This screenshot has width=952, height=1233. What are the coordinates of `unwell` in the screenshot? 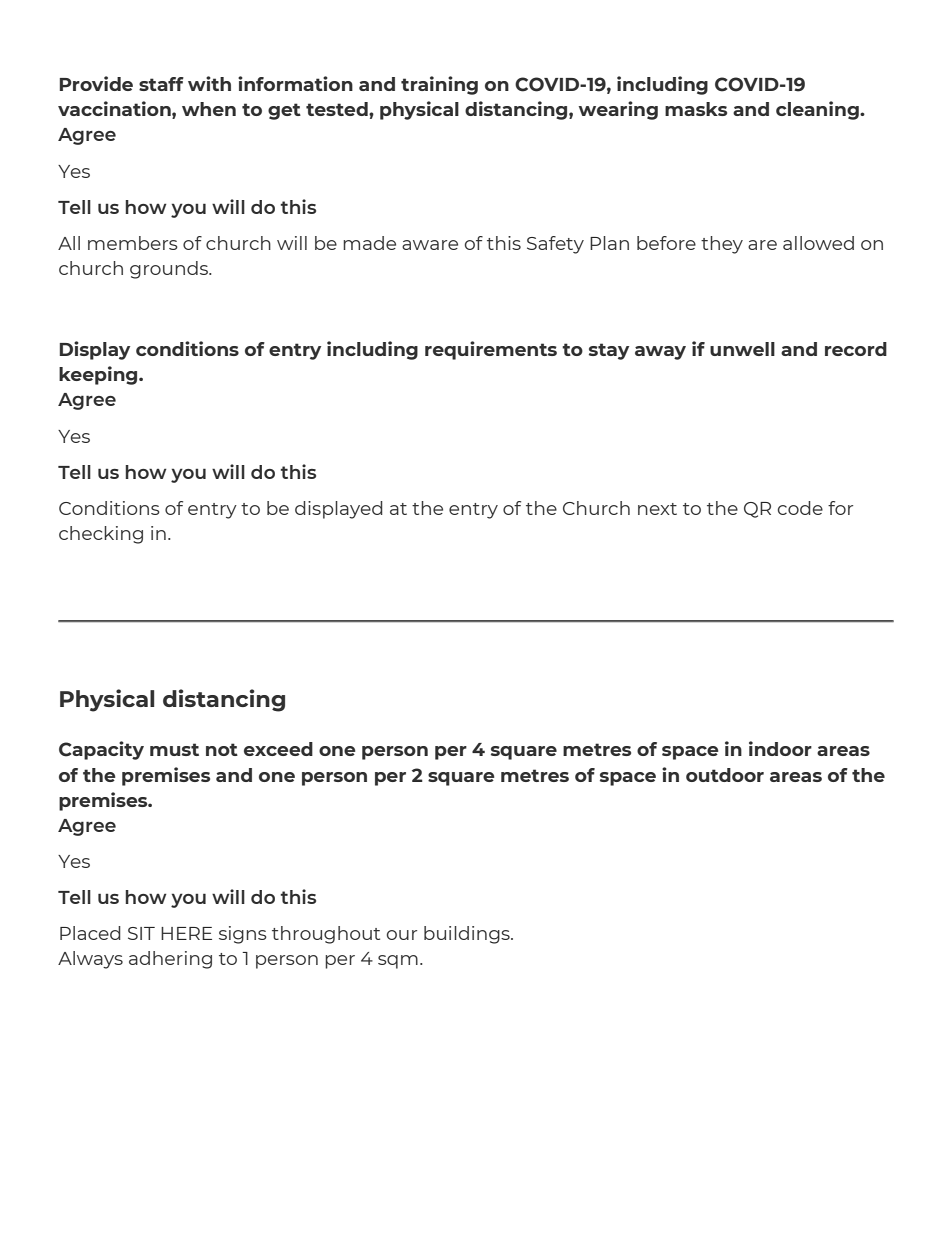 It's located at (742, 349).
